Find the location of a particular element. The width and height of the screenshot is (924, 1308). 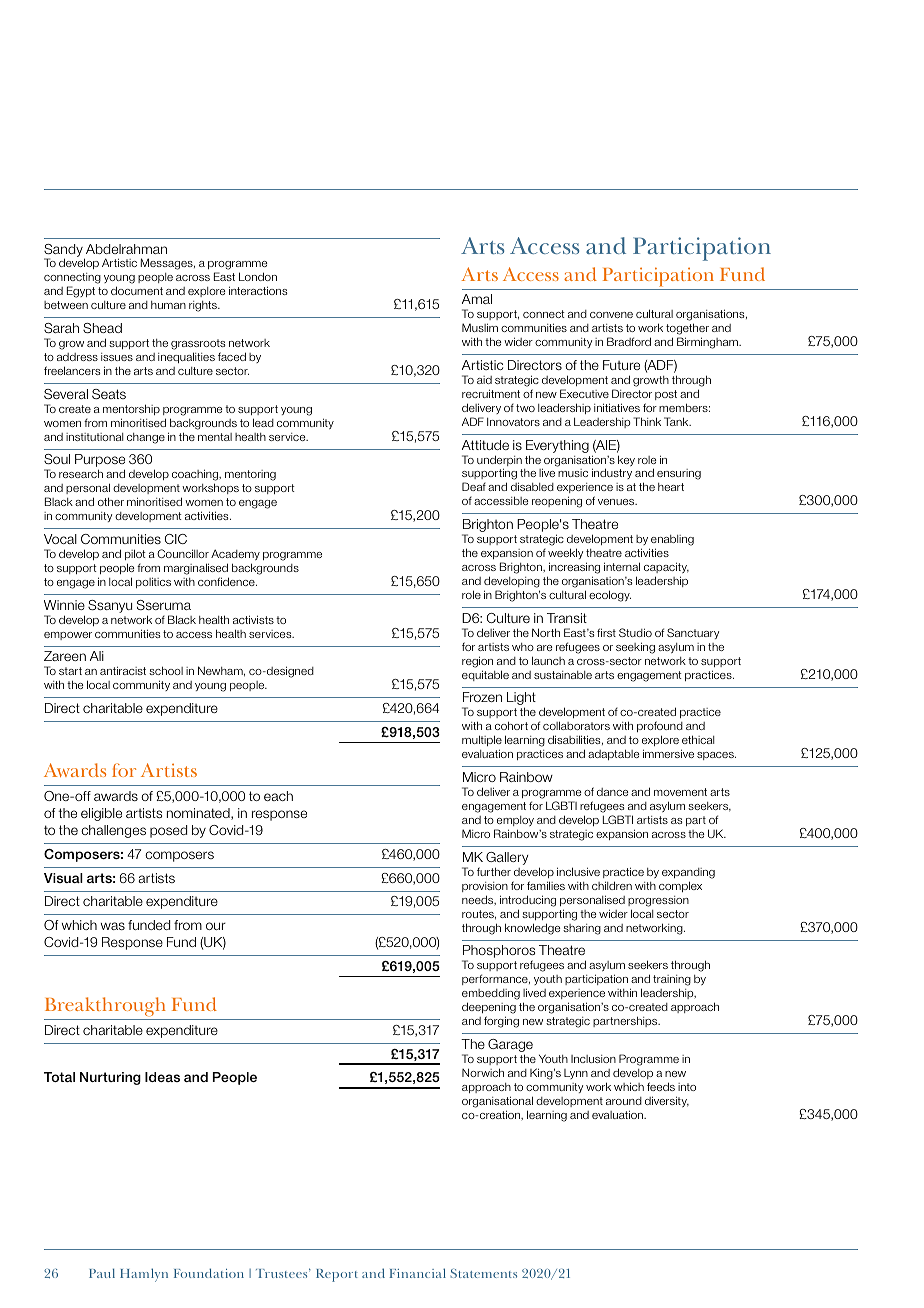

multiple is located at coordinates (482, 742).
